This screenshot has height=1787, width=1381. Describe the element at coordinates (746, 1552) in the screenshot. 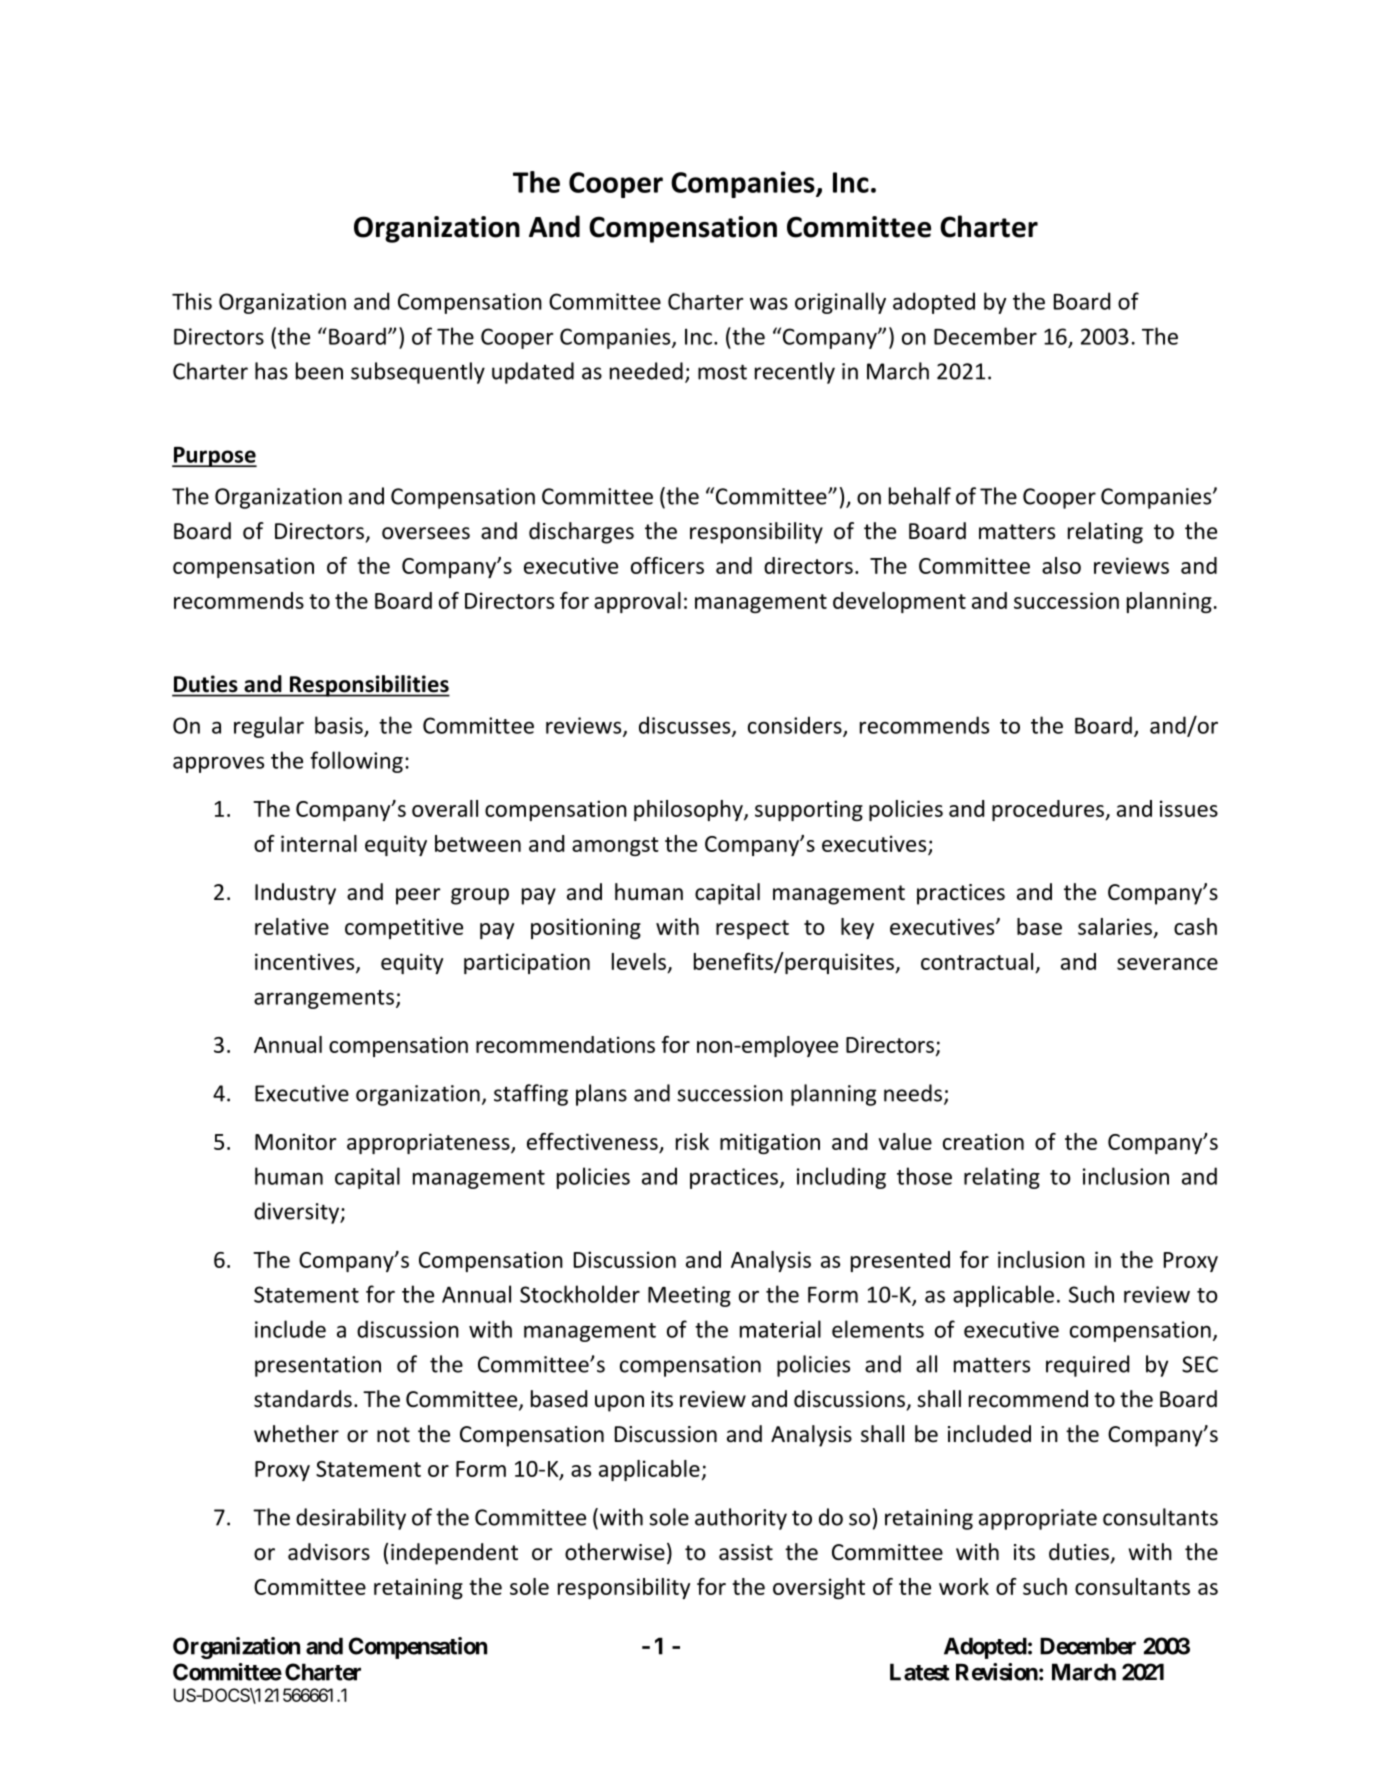

I see `assist` at that location.
